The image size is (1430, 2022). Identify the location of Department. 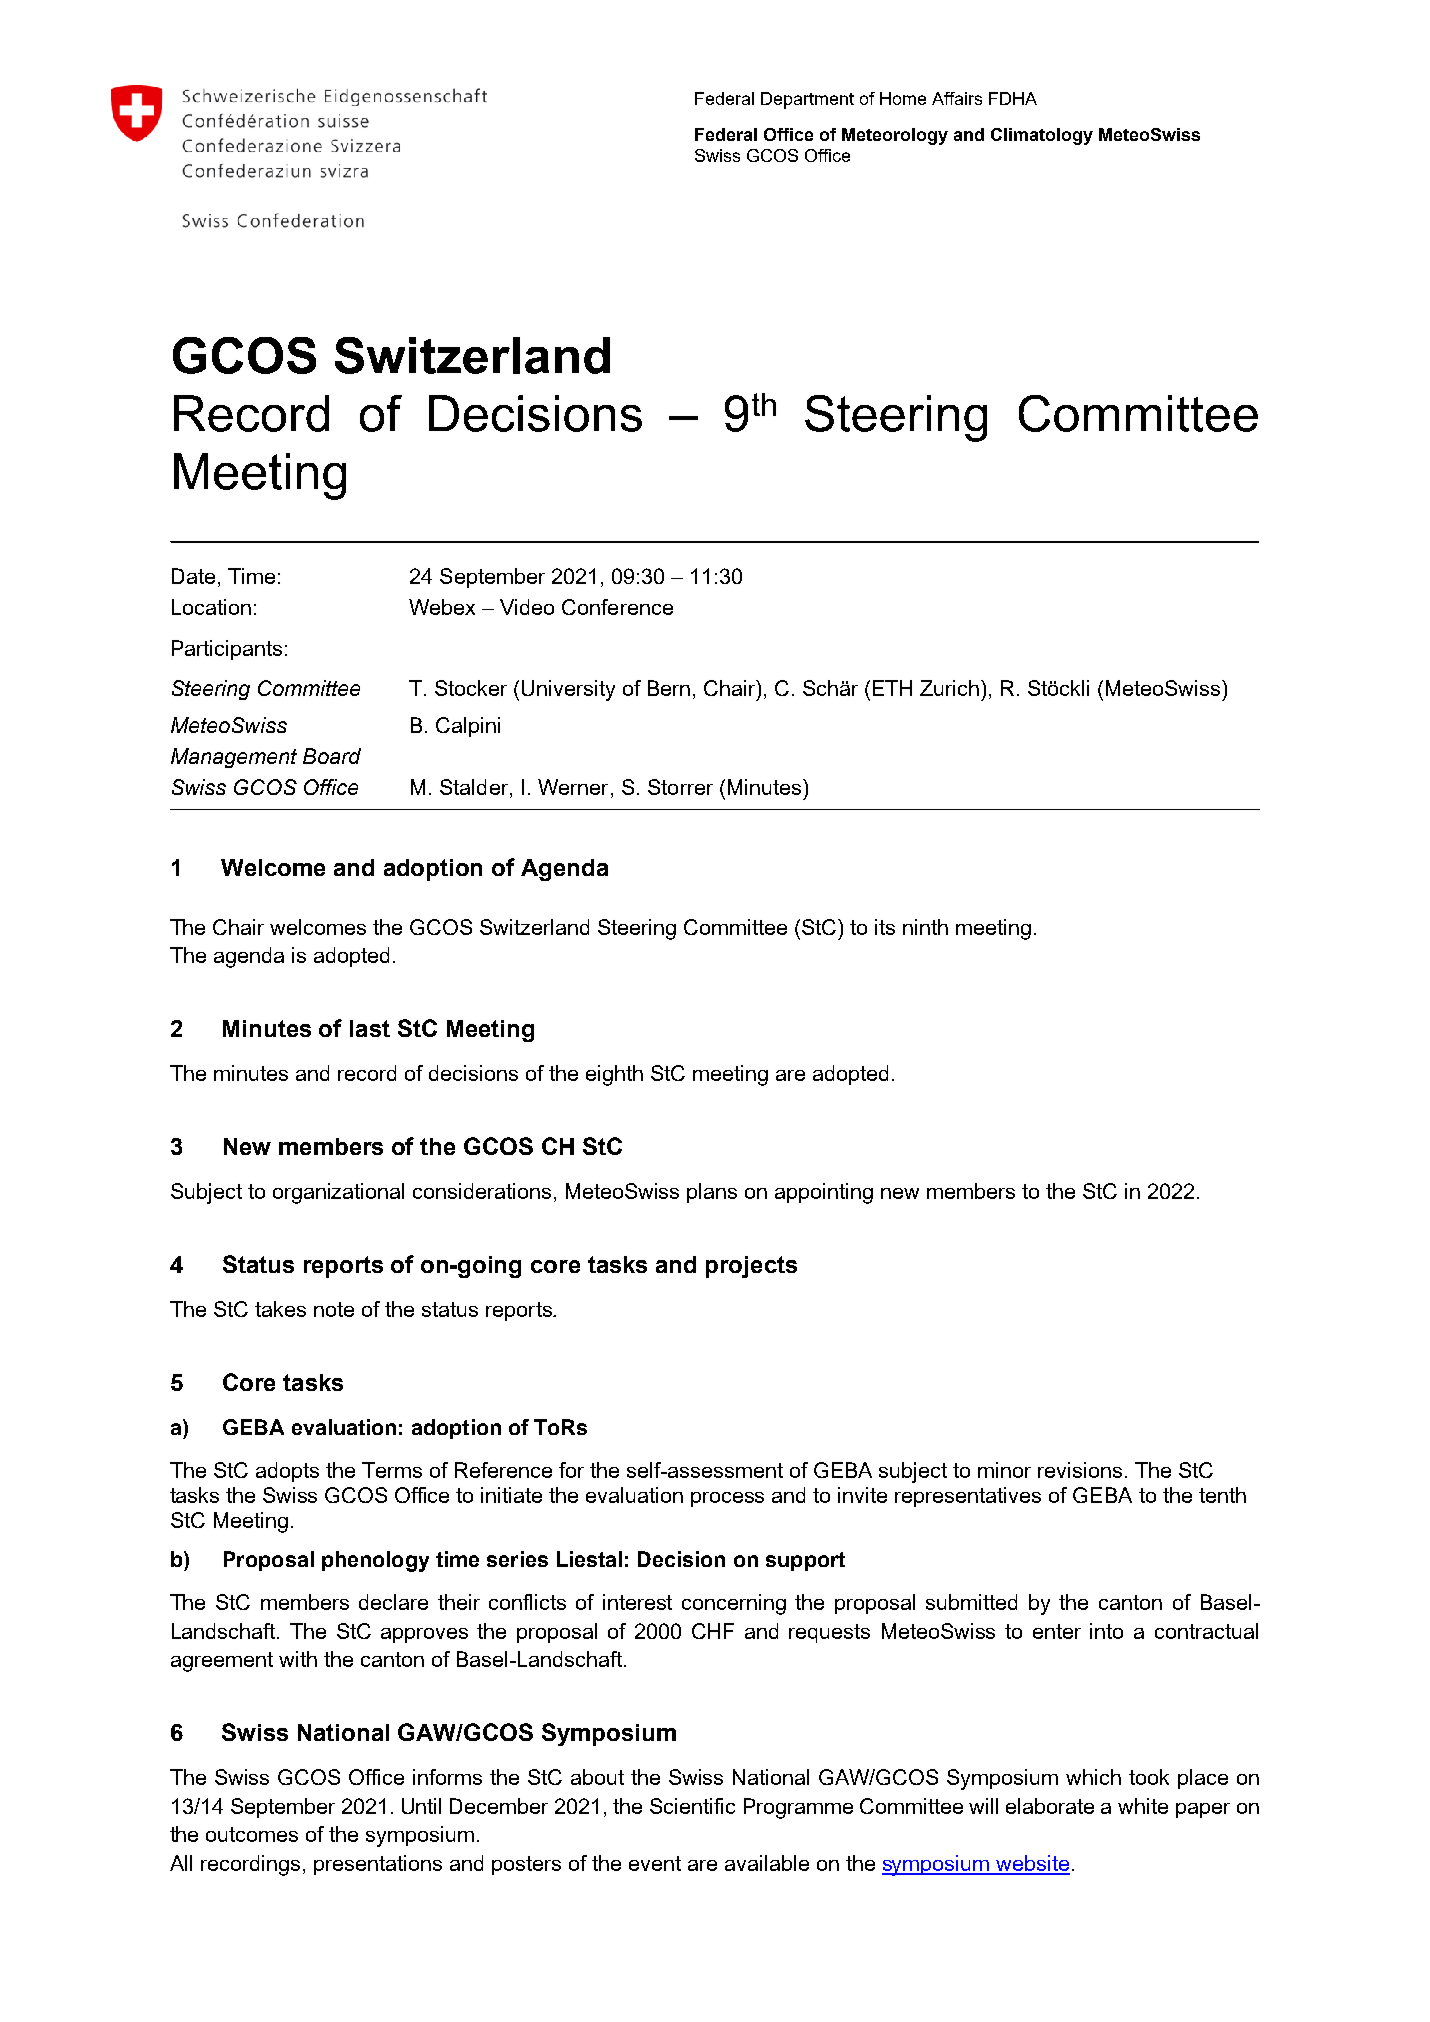
(807, 100).
